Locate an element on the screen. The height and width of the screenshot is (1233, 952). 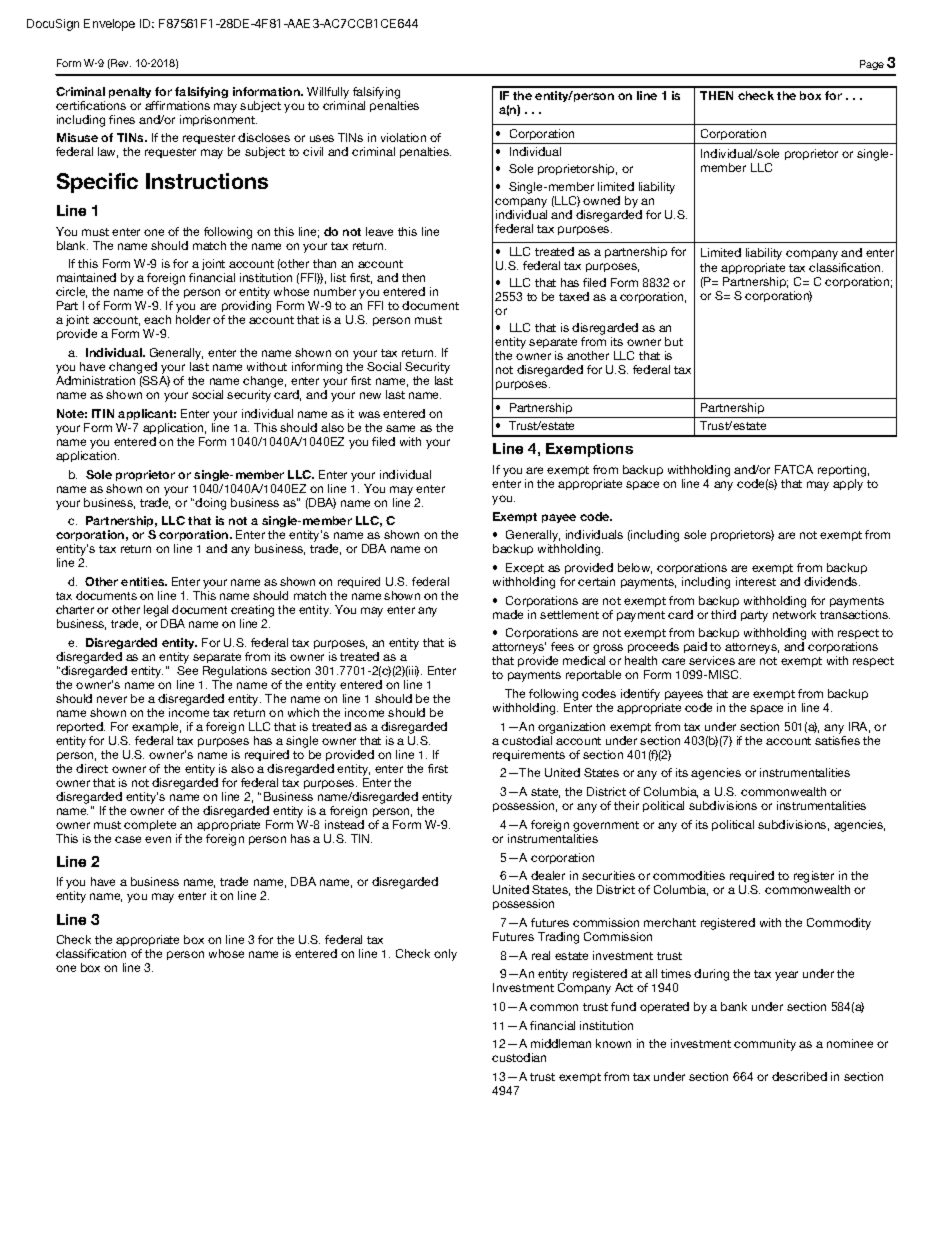
interest is located at coordinates (756, 581).
